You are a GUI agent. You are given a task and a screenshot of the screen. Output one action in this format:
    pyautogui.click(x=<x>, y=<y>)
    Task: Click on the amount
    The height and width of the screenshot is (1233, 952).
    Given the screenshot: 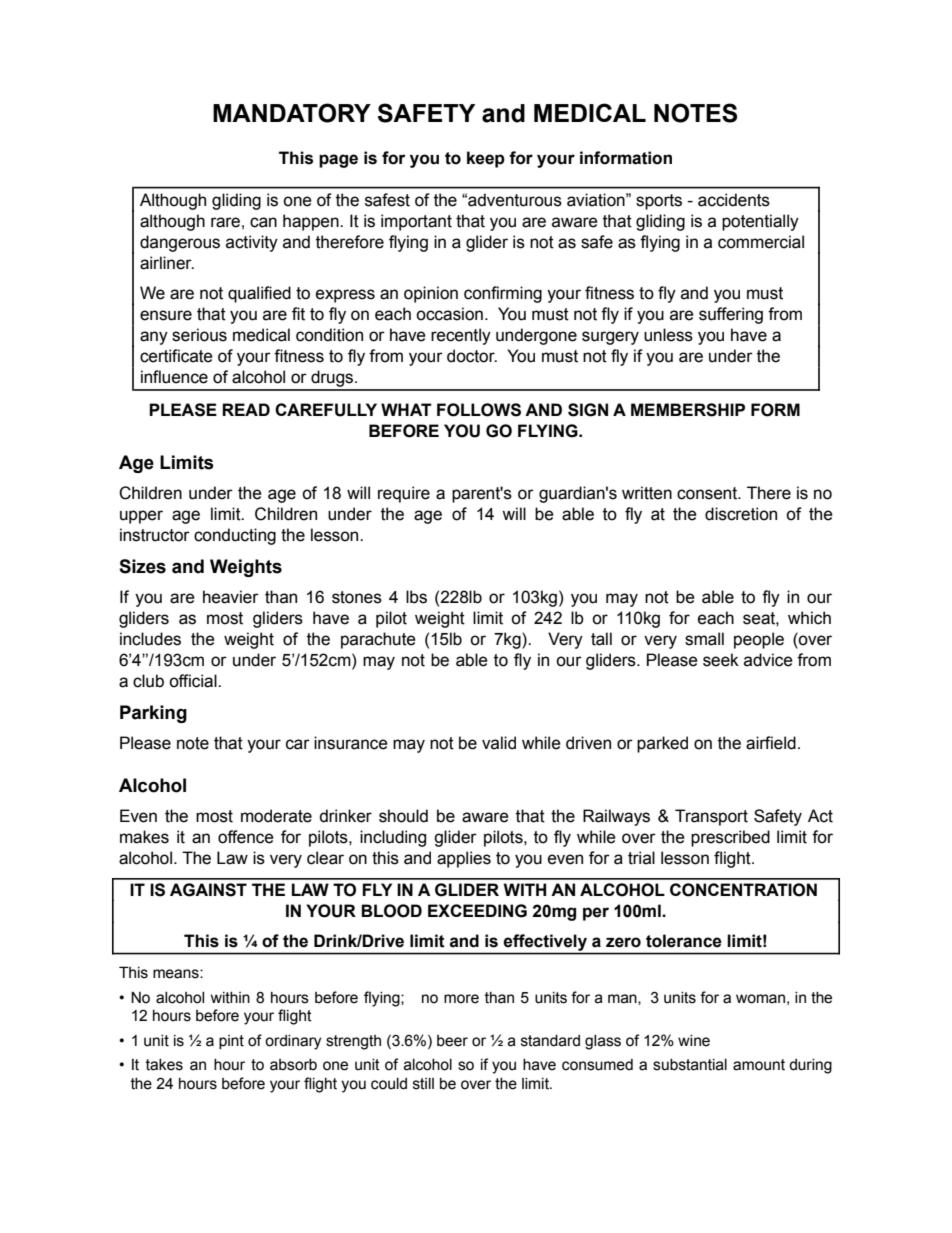 What is the action you would take?
    pyautogui.click(x=759, y=1065)
